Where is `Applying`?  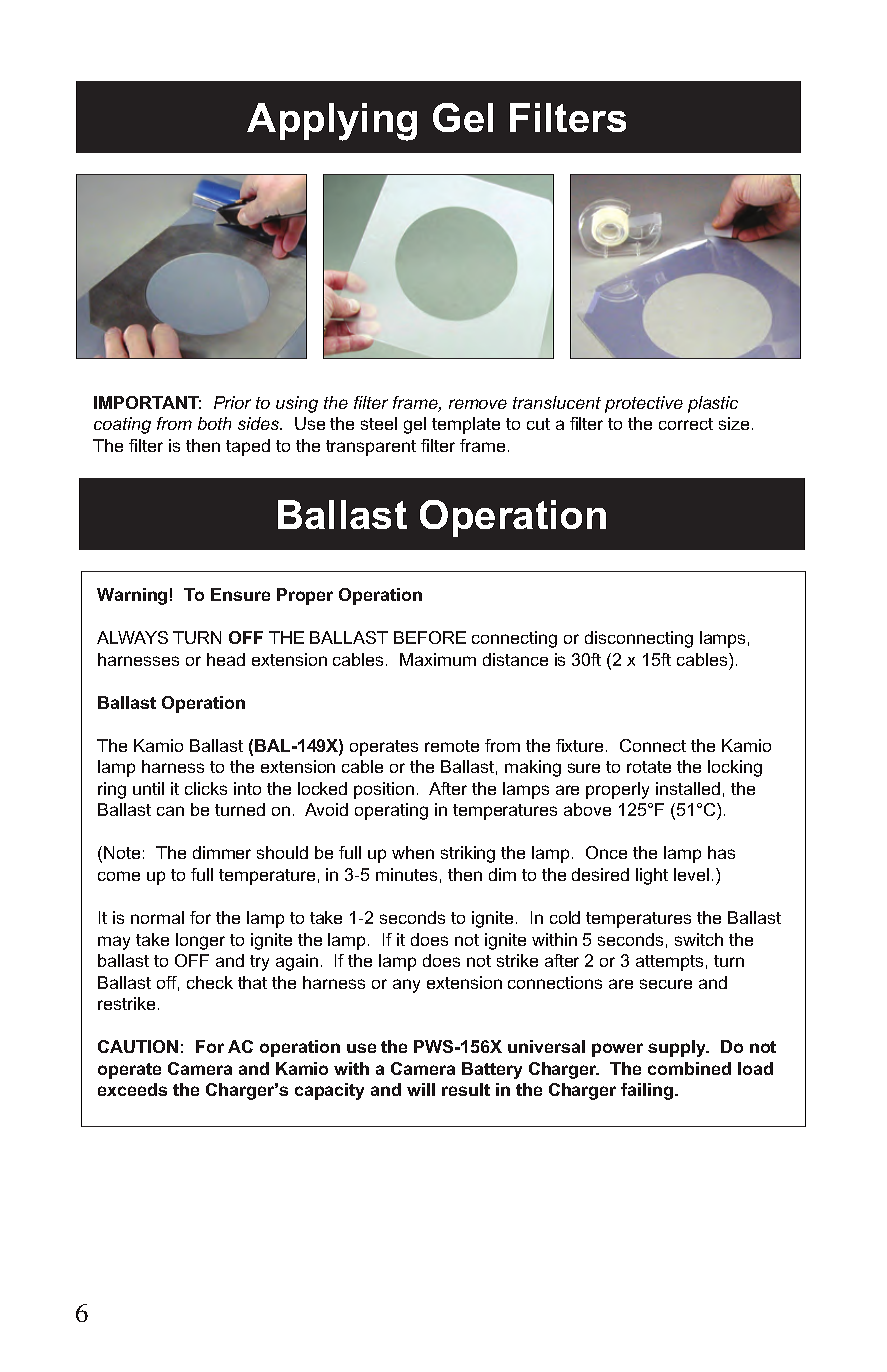 Applying is located at coordinates (332, 122).
